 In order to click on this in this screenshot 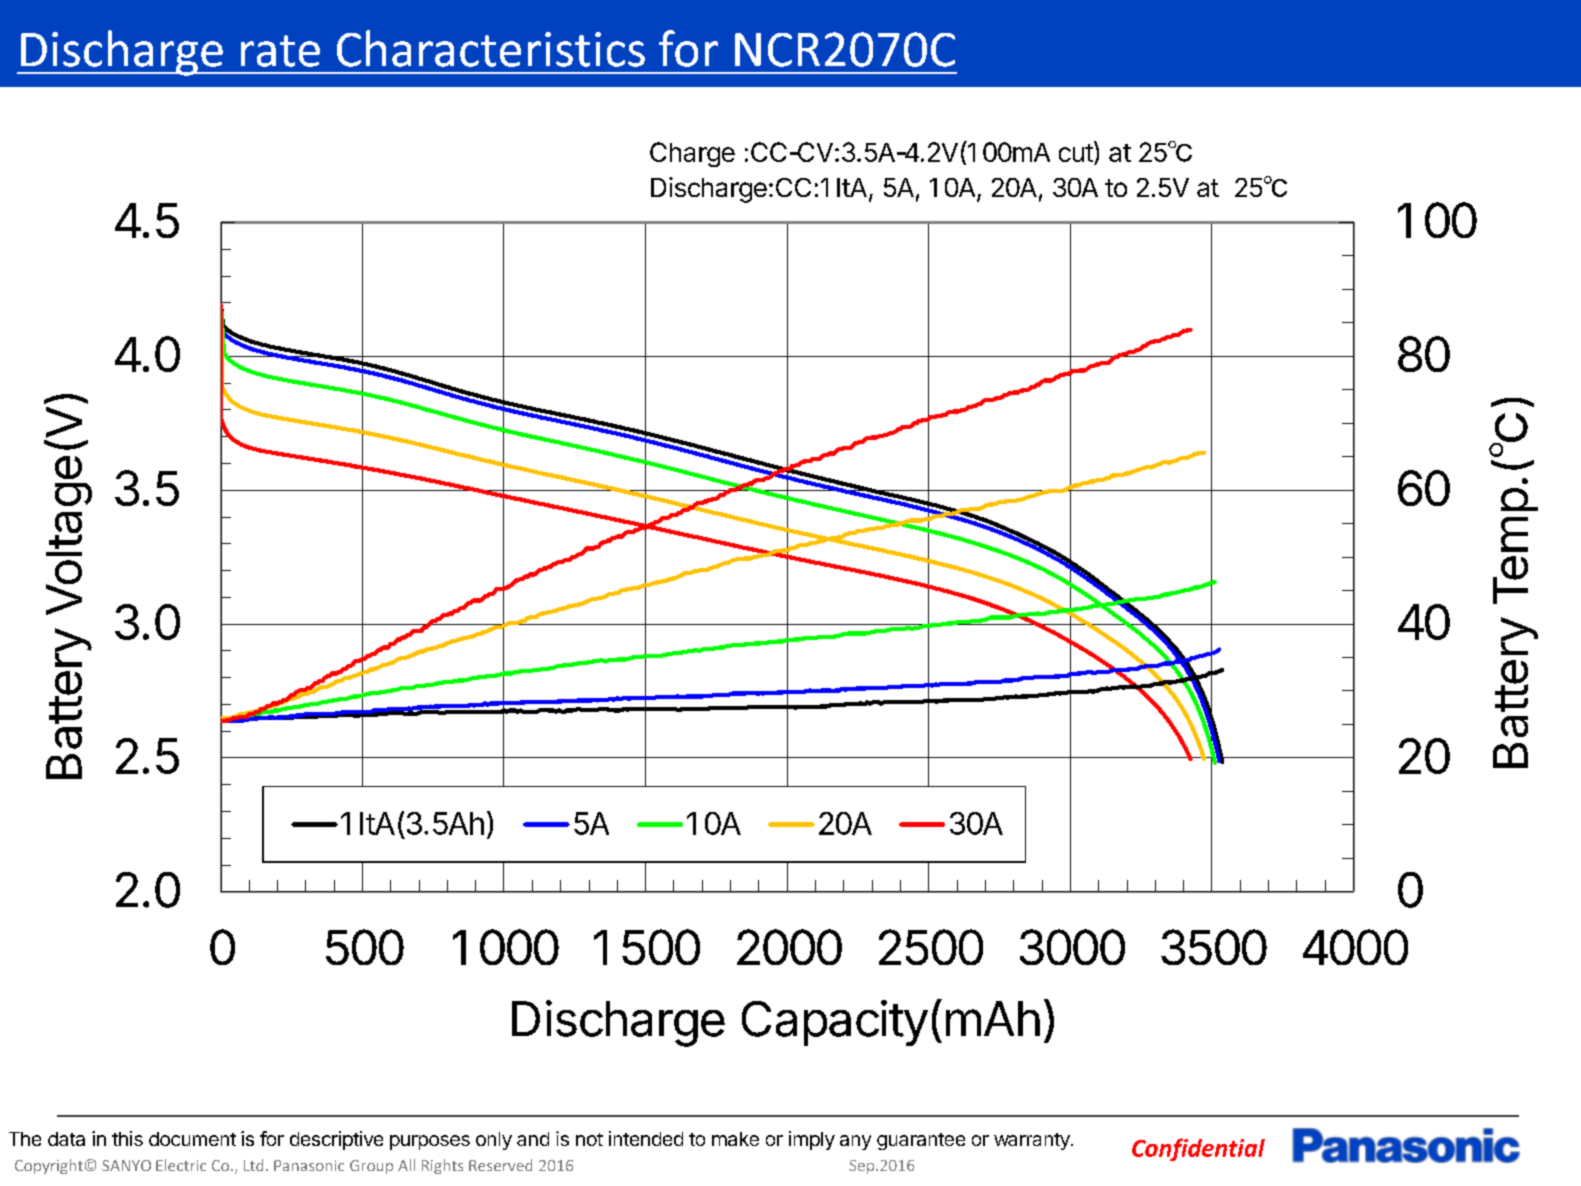, I will do `click(127, 1138)`.
